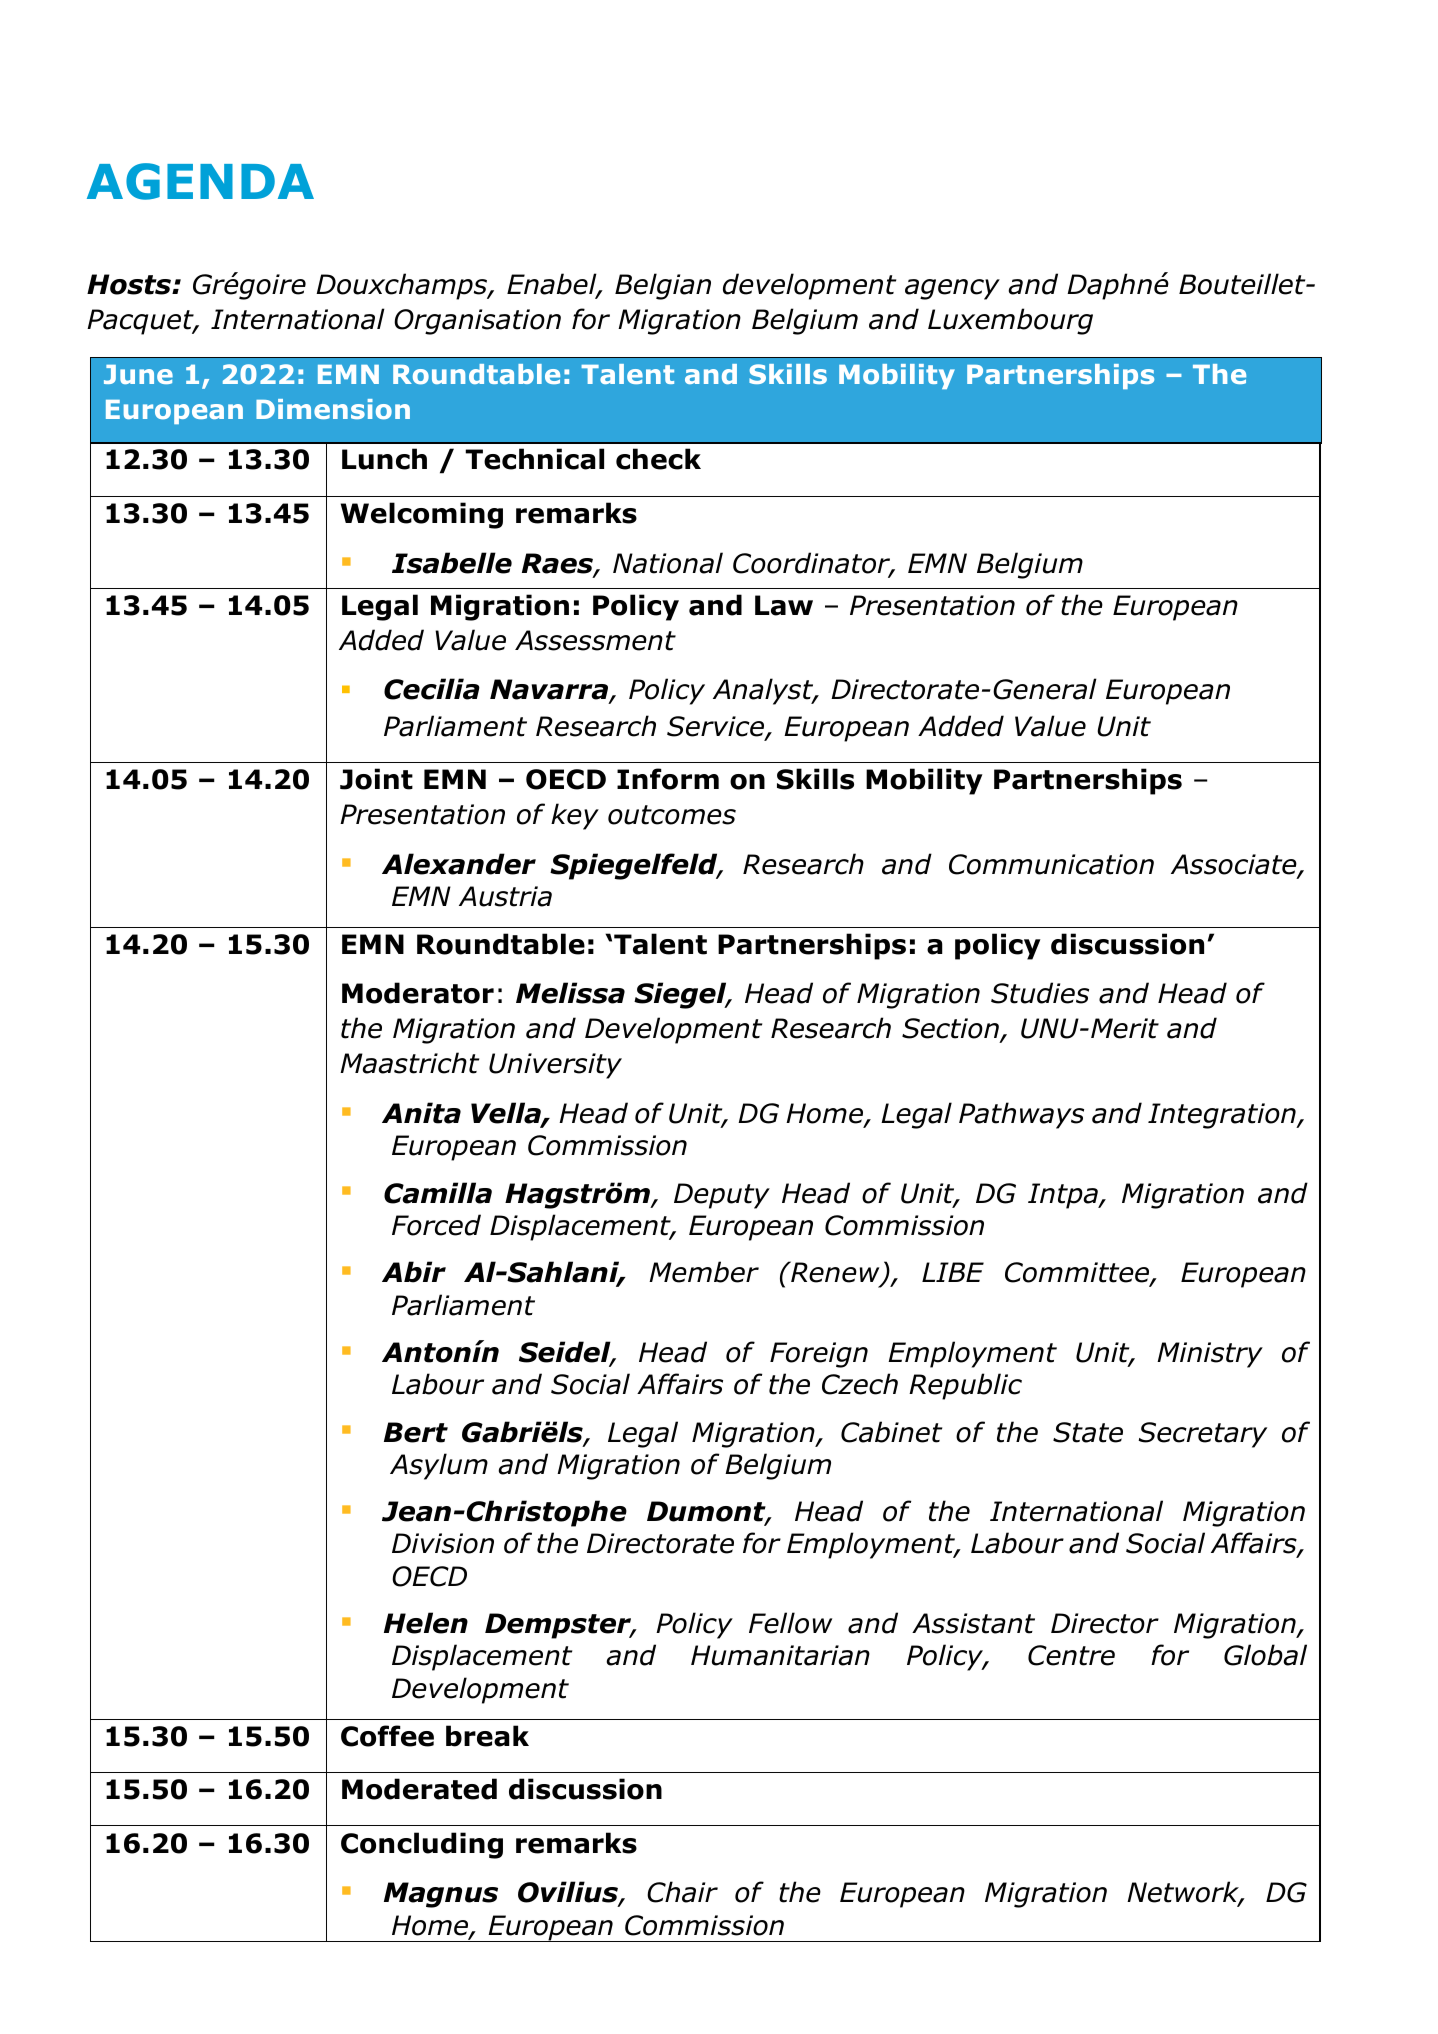 The width and height of the document is (1438, 2034). What do you see at coordinates (819, 1355) in the document?
I see `Foreign` at bounding box center [819, 1355].
